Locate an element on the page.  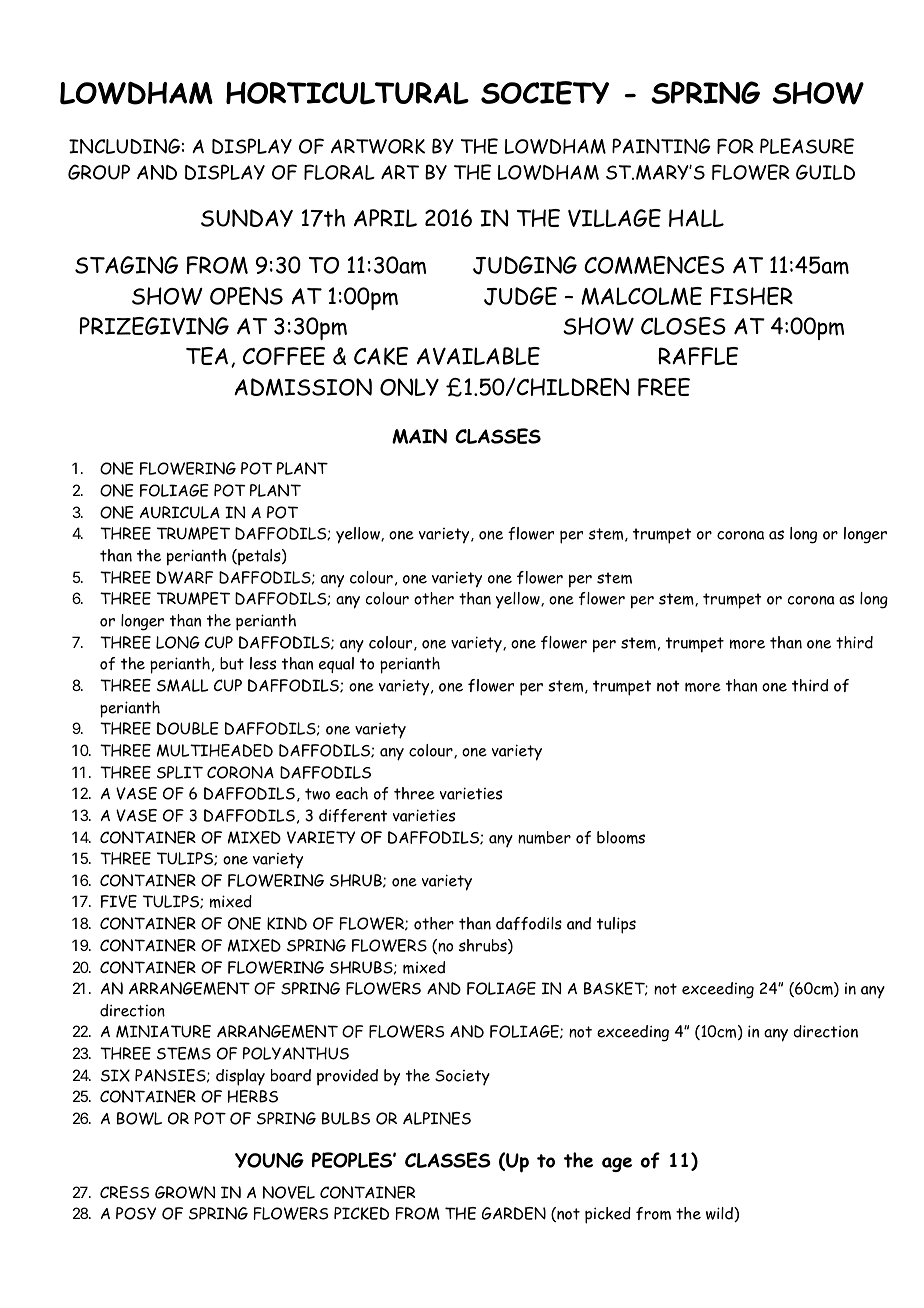
ARTWORK is located at coordinates (378, 146).
